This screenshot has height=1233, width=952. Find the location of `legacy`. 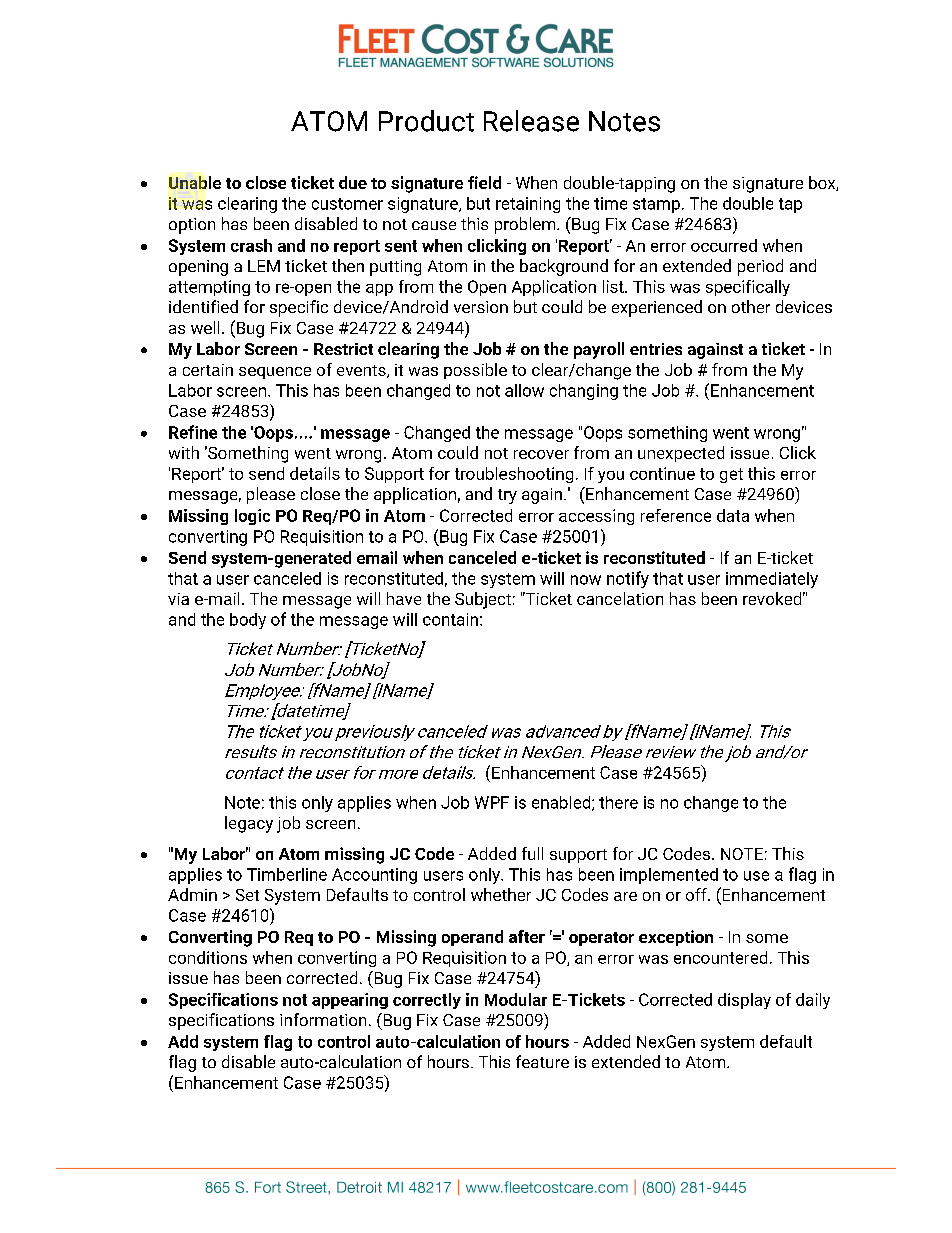

legacy is located at coordinates (249, 824).
